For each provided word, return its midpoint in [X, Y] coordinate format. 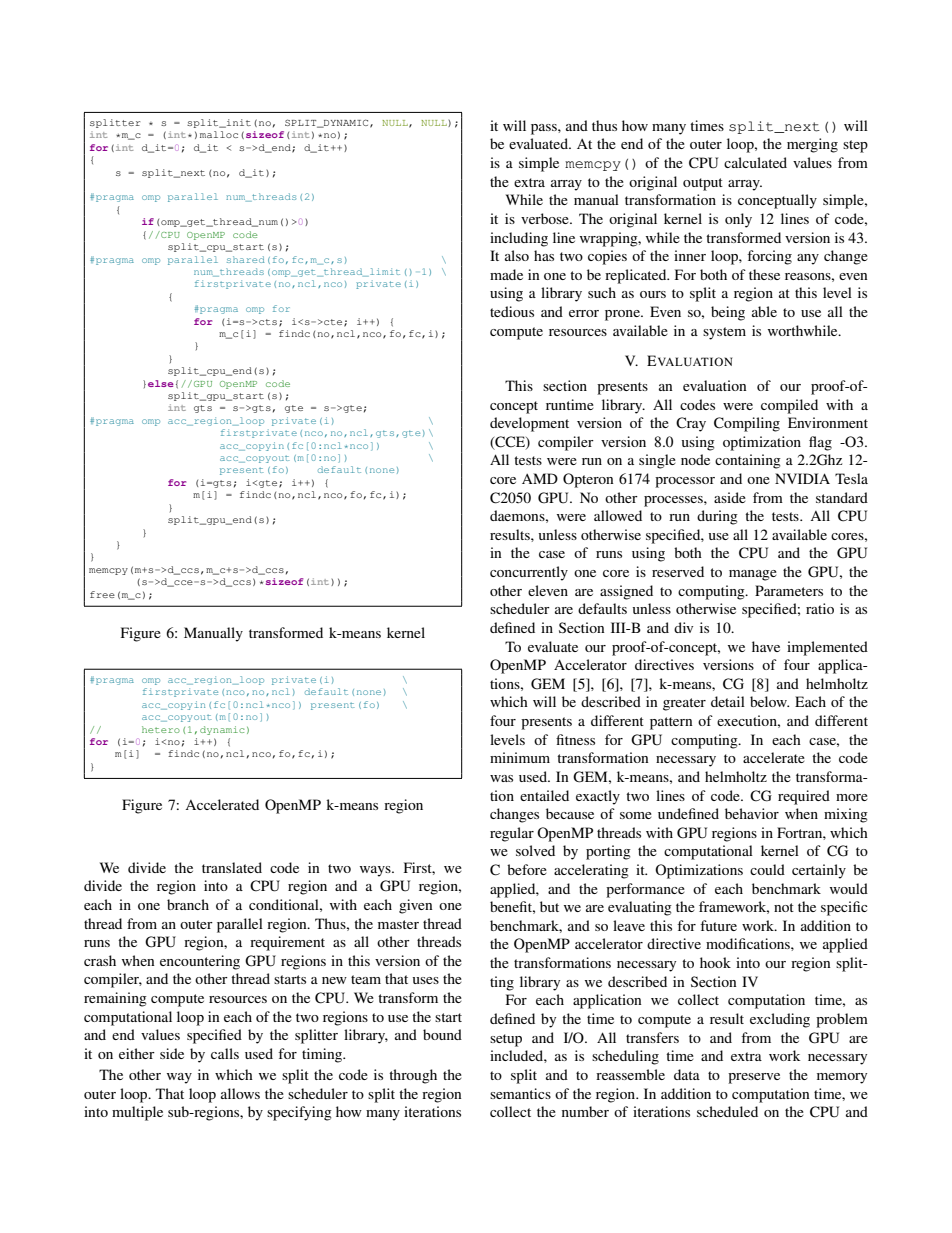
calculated [755, 162]
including [519, 239]
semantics [520, 1093]
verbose [546, 218]
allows [240, 1093]
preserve [754, 1078]
